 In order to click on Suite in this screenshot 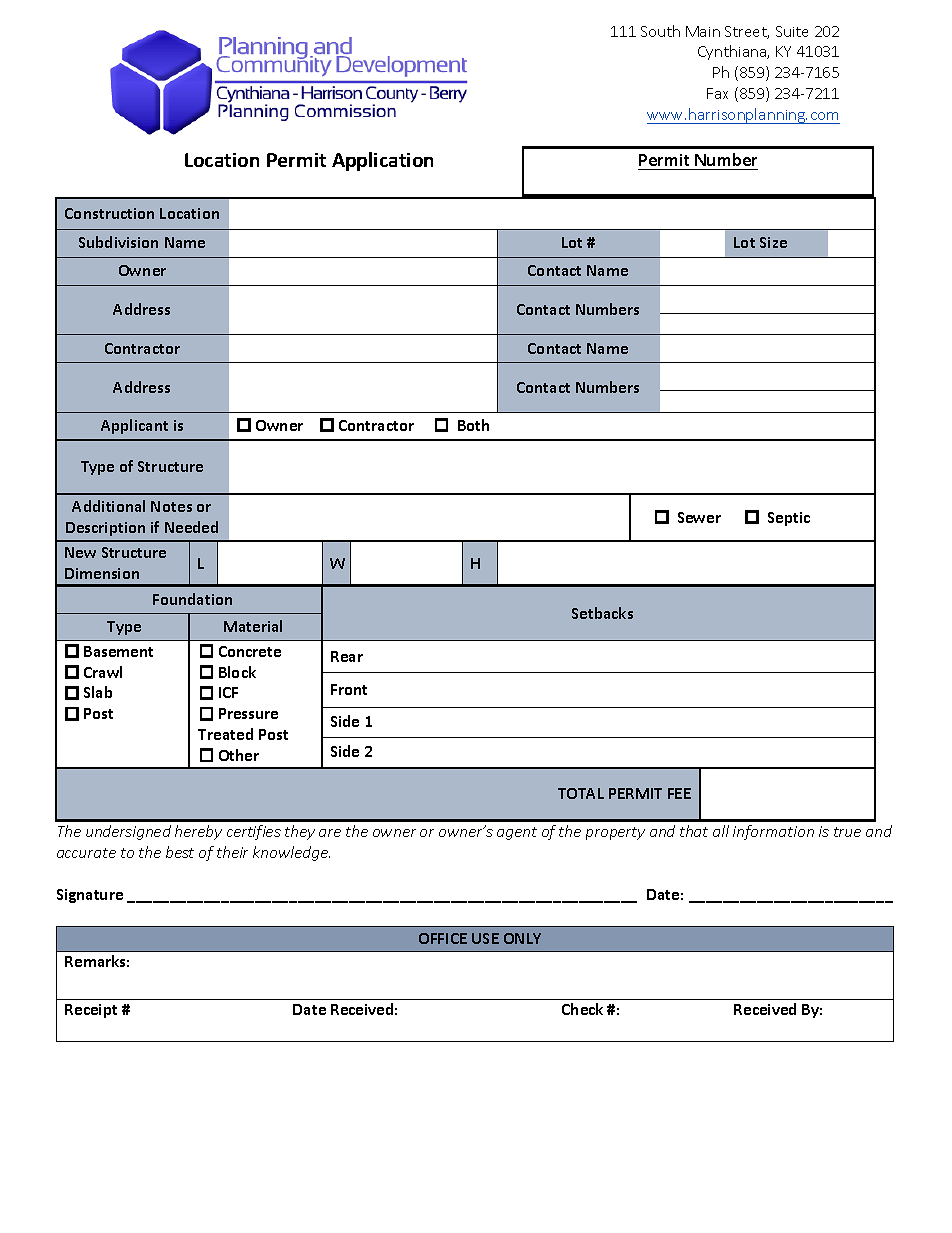, I will do `click(792, 31)`.
